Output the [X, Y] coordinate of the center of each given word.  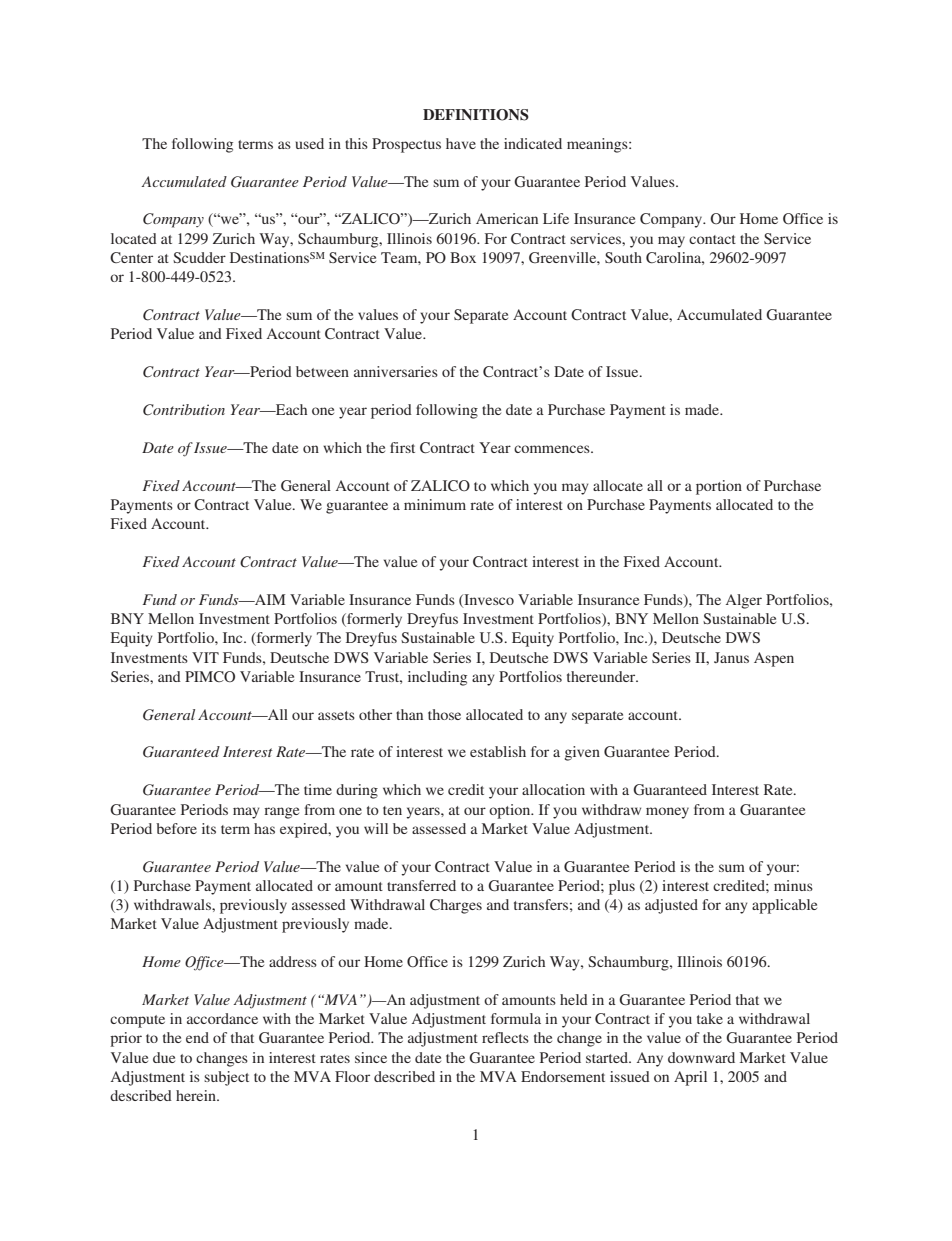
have [461, 143]
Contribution [184, 410]
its [209, 828]
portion [719, 487]
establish [498, 751]
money [667, 813]
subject [226, 1078]
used [310, 143]
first [402, 447]
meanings [598, 145]
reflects [505, 1037]
